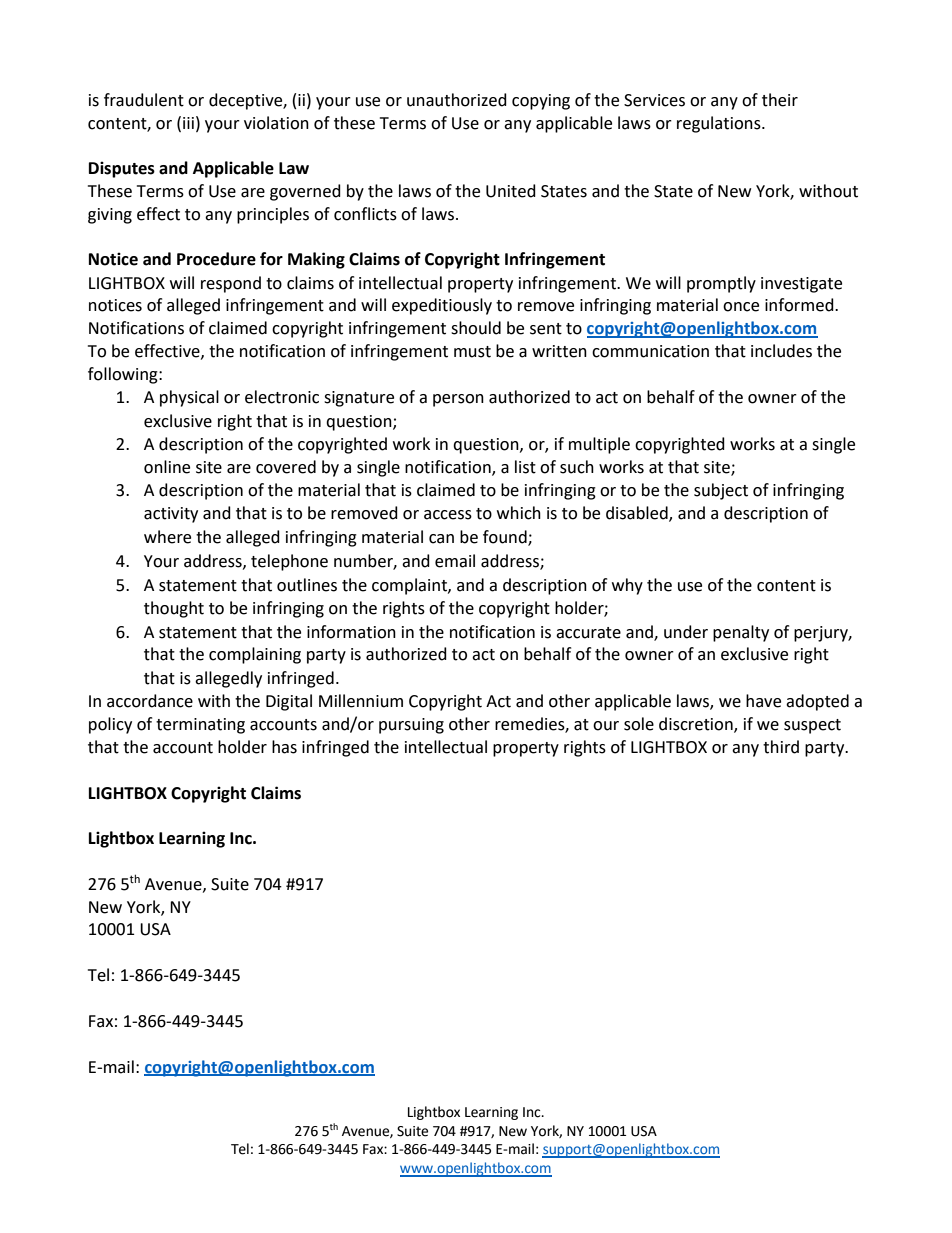 The width and height of the screenshot is (952, 1233). What do you see at coordinates (741, 307) in the screenshot?
I see `once` at bounding box center [741, 307].
